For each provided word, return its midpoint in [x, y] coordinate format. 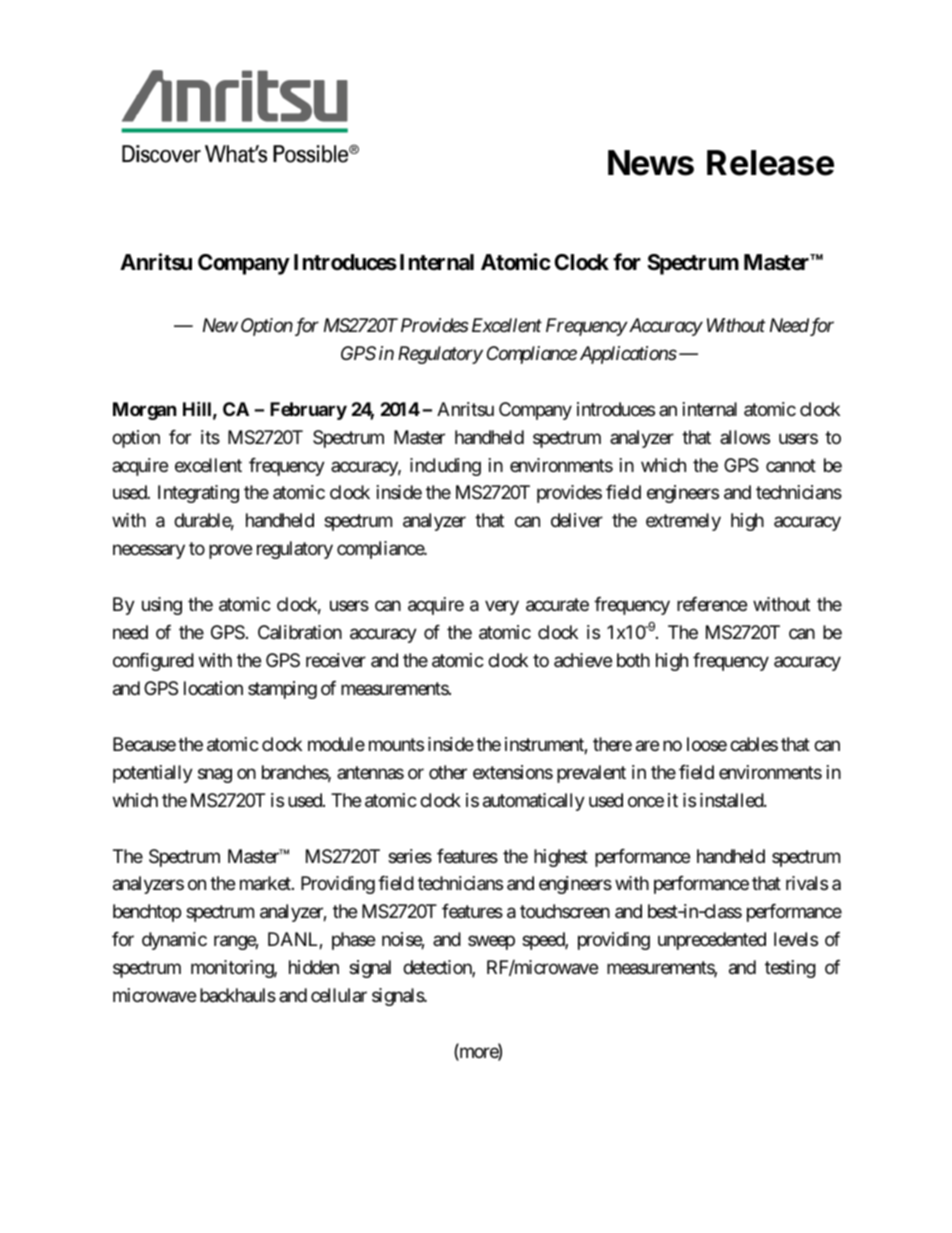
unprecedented [712, 941]
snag [215, 775]
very [502, 608]
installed [732, 800]
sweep [491, 943]
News [651, 163]
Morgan [145, 411]
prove [230, 552]
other [448, 772]
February [308, 411]
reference [712, 604]
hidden [314, 967]
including [445, 467]
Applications [628, 355]
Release [770, 163]
